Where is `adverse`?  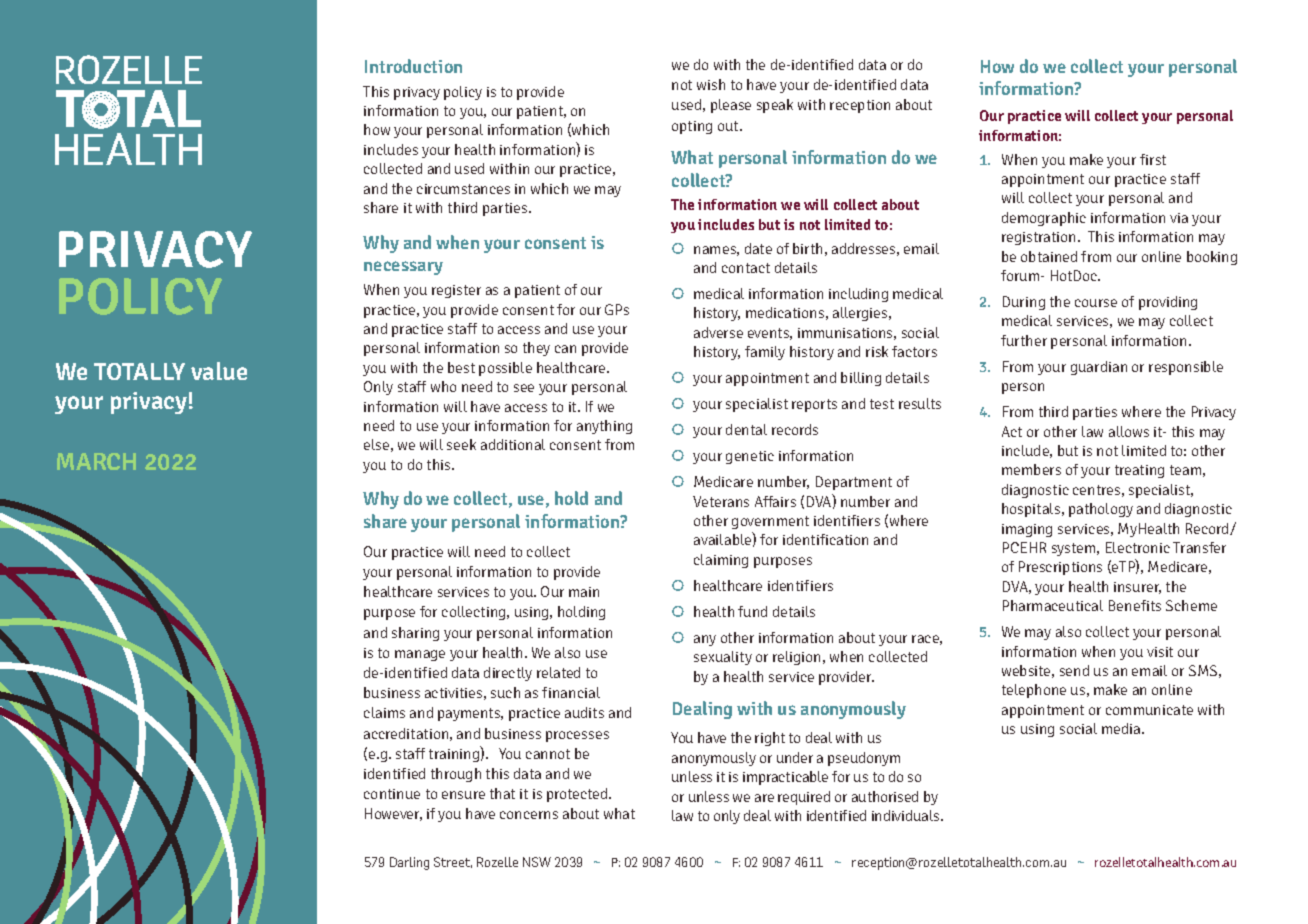 adverse is located at coordinates (718, 332).
